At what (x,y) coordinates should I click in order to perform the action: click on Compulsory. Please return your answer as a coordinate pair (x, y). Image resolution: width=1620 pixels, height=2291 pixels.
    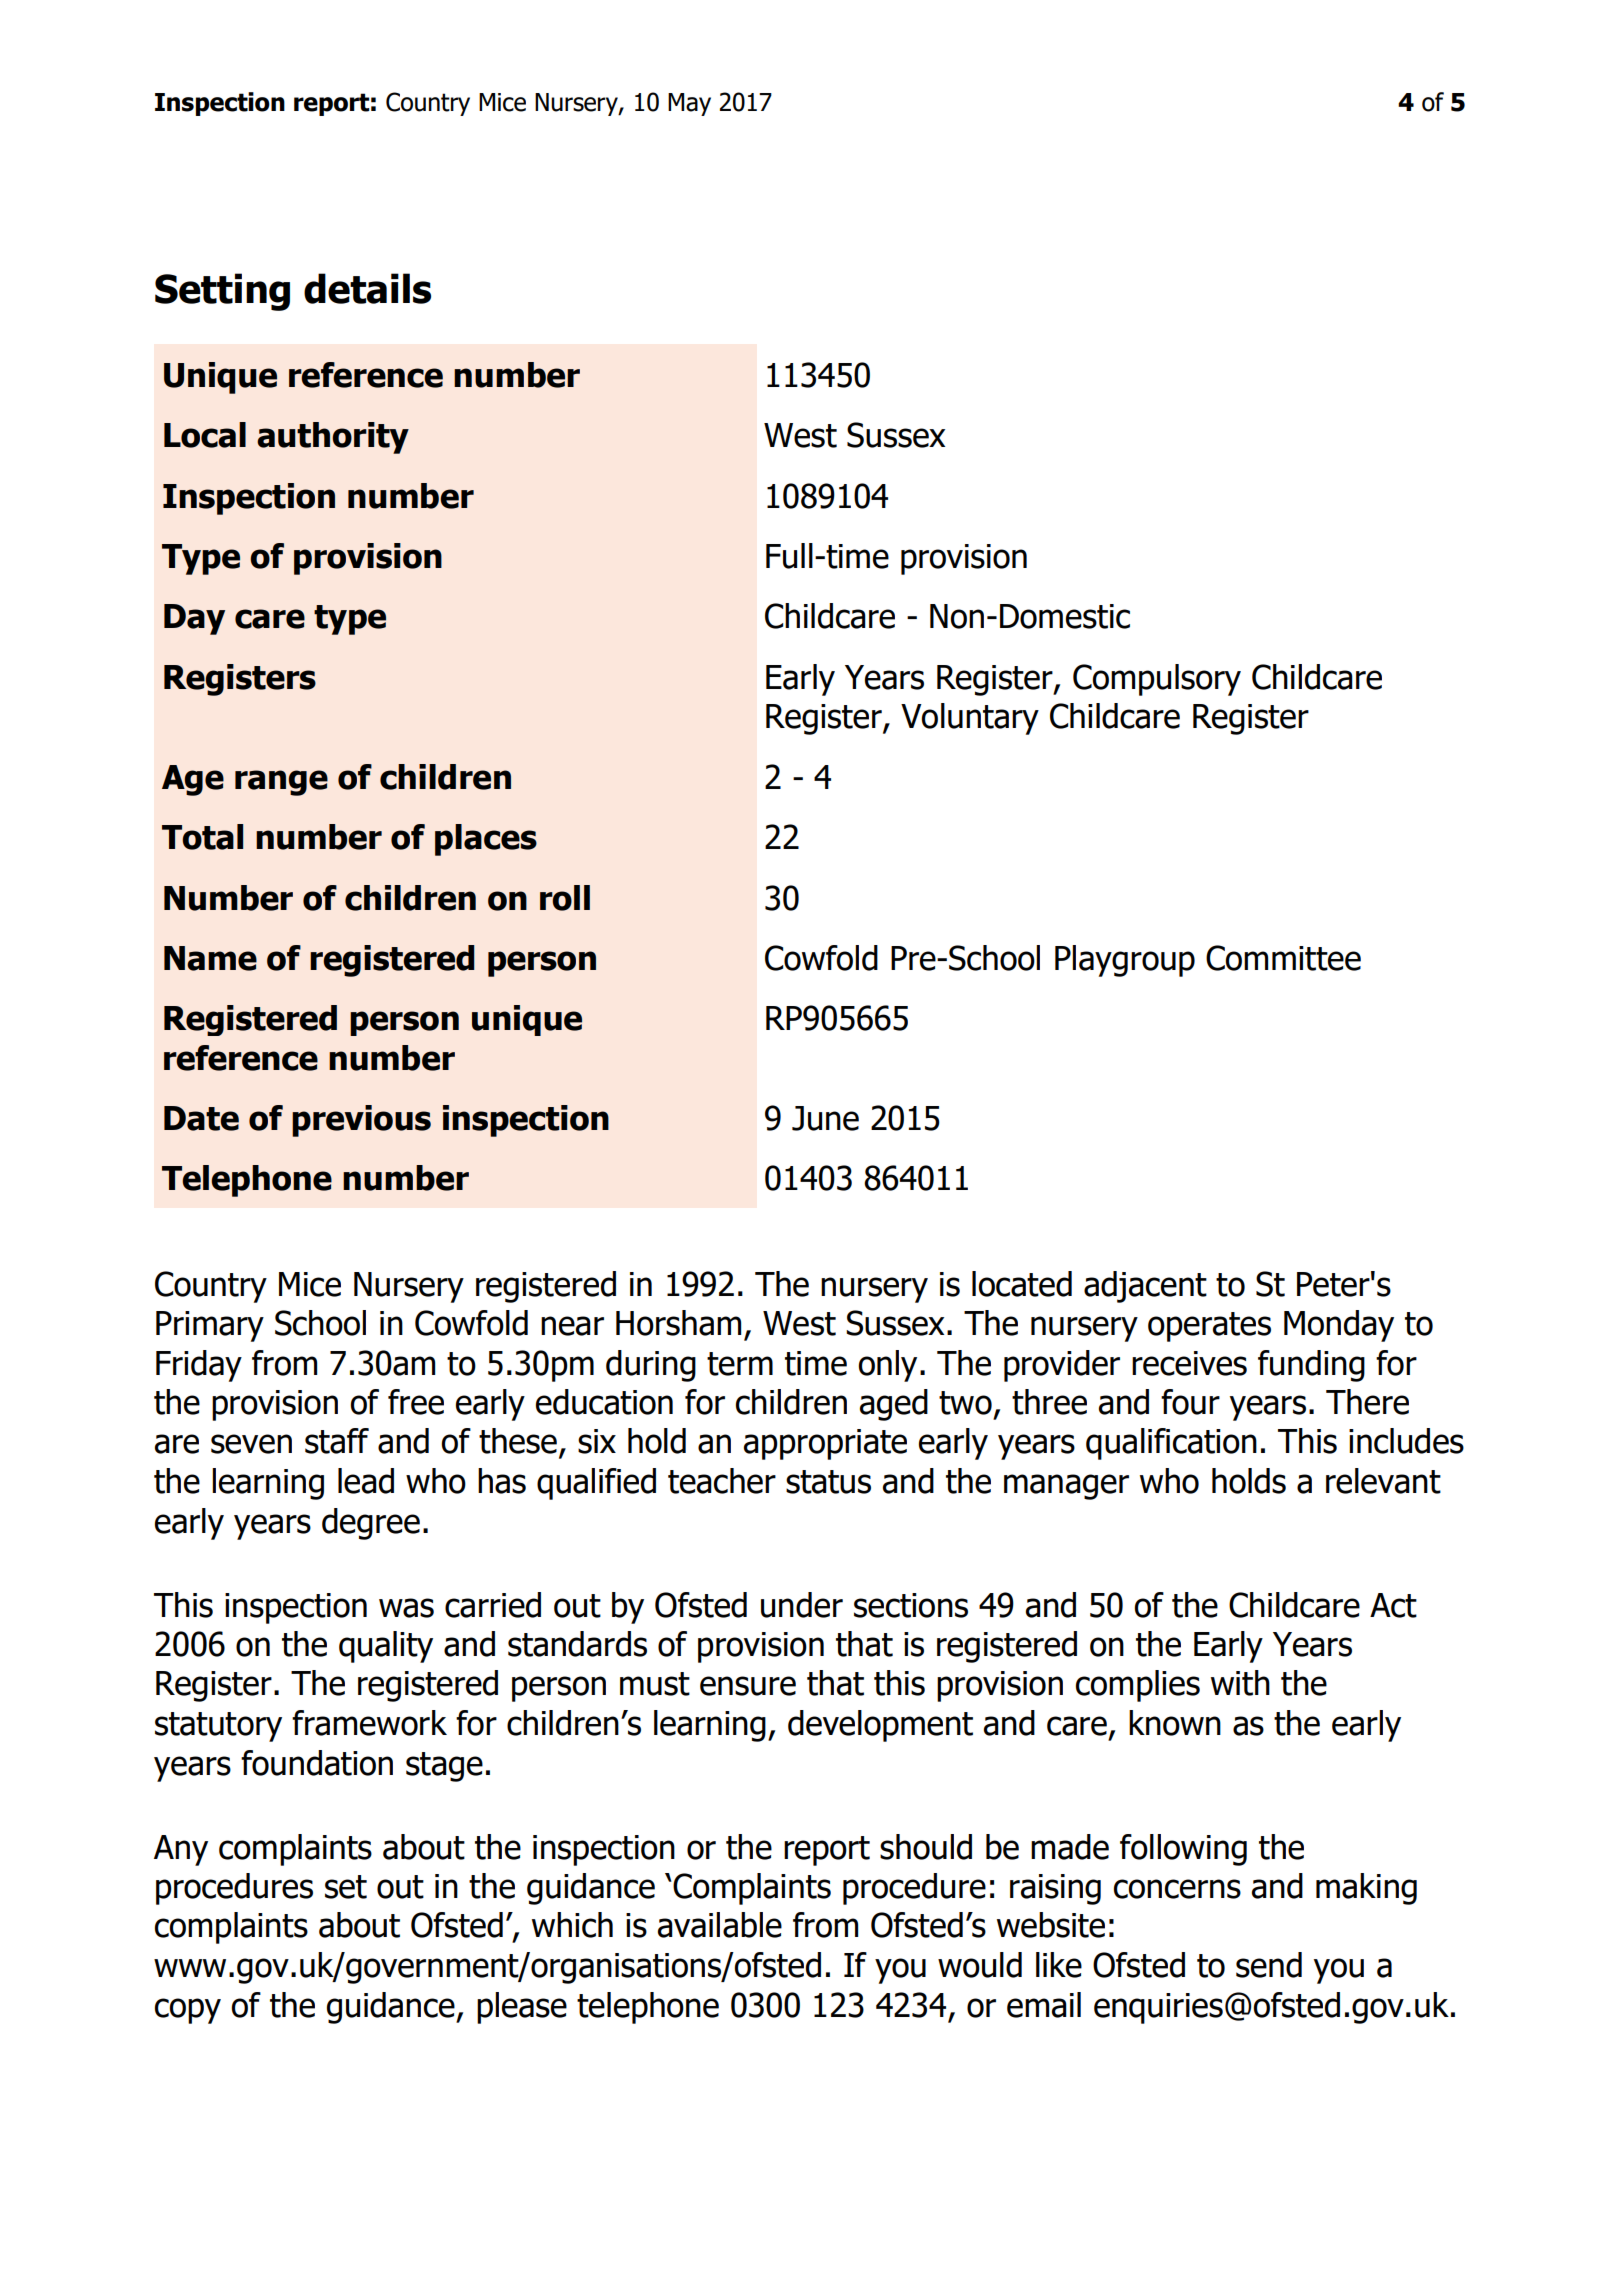
    Looking at the image, I should click on (1157, 680).
